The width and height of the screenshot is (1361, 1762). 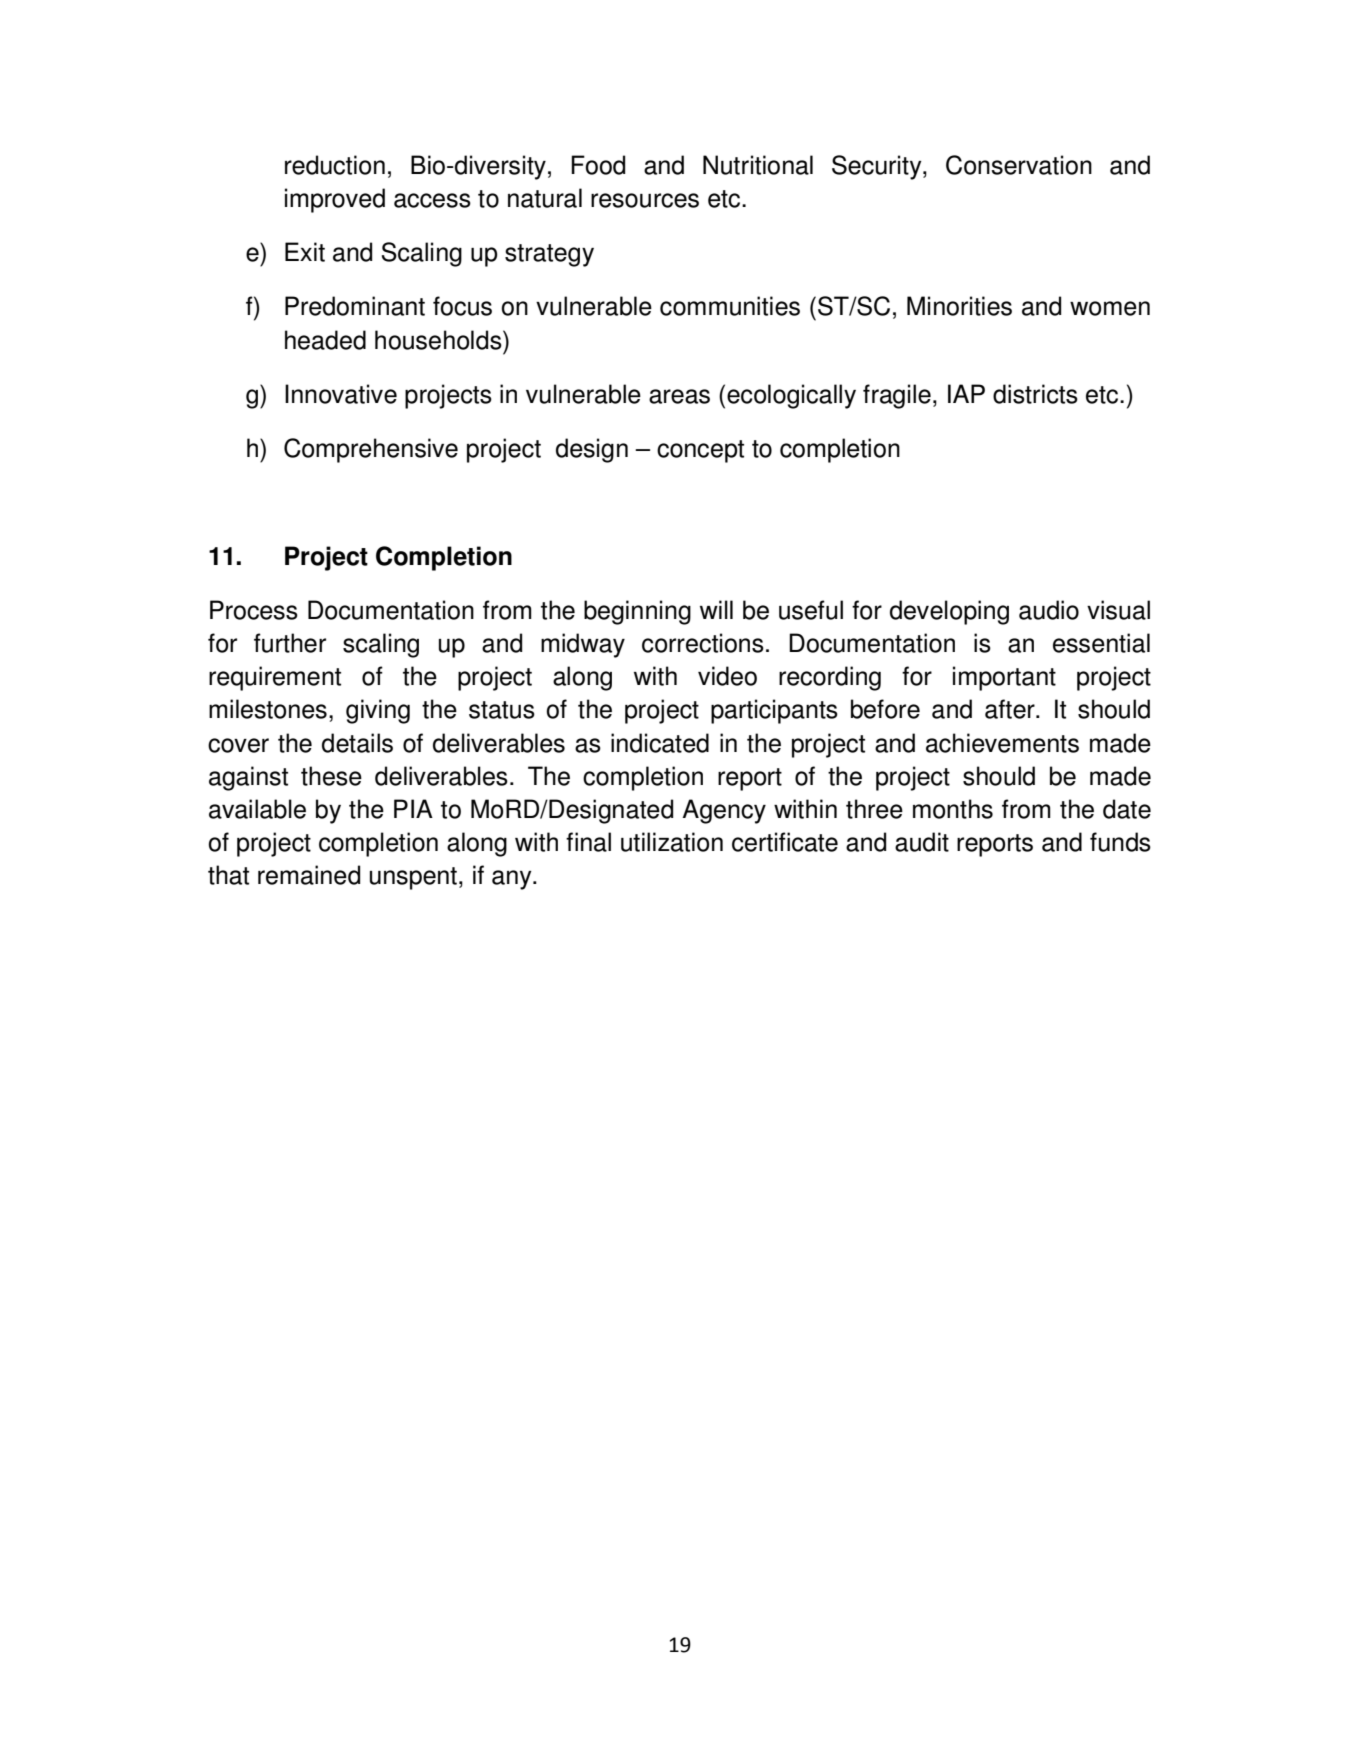 I want to click on improved, so click(x=335, y=200).
